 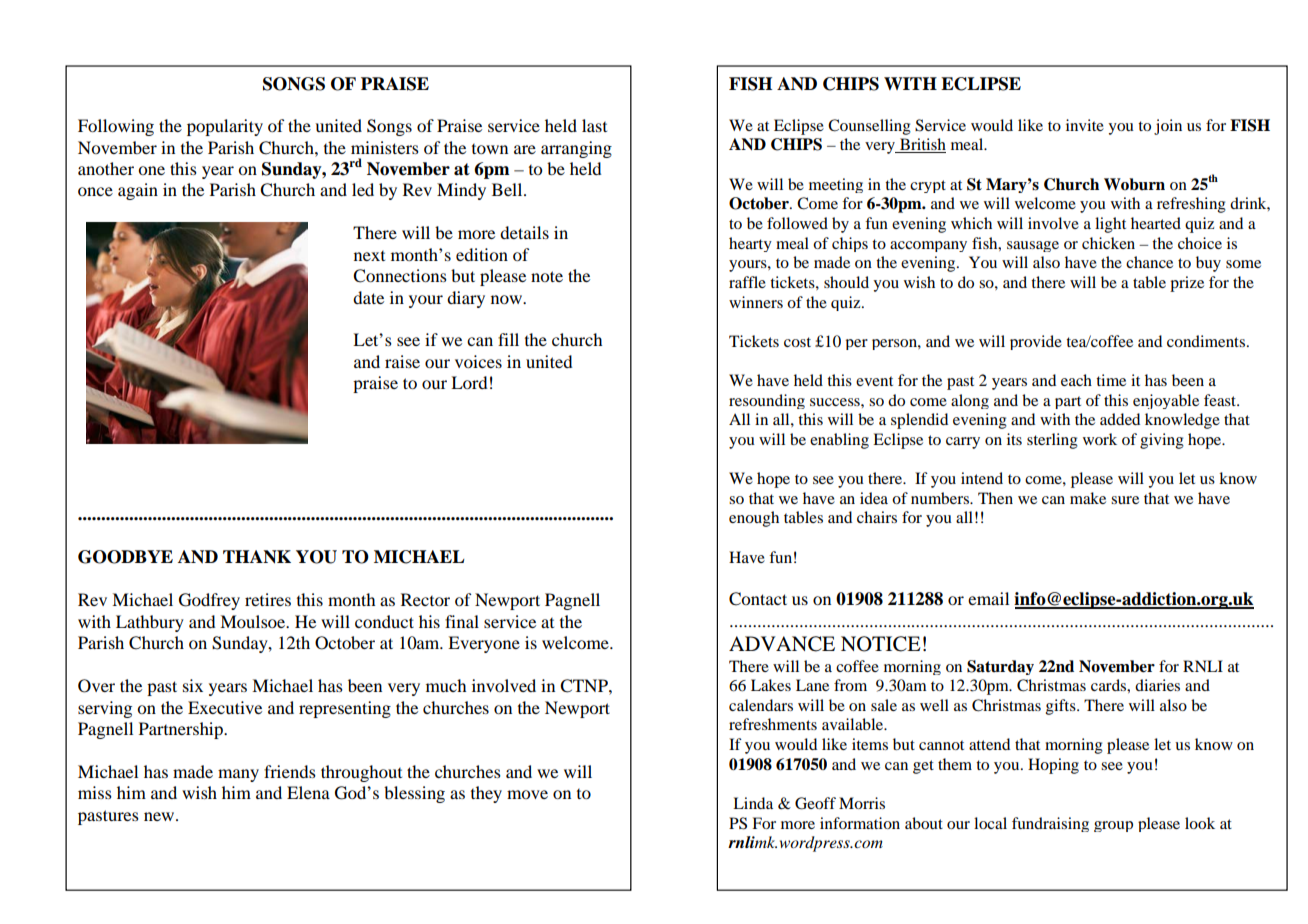 What do you see at coordinates (225, 127) in the image?
I see `popularity` at bounding box center [225, 127].
